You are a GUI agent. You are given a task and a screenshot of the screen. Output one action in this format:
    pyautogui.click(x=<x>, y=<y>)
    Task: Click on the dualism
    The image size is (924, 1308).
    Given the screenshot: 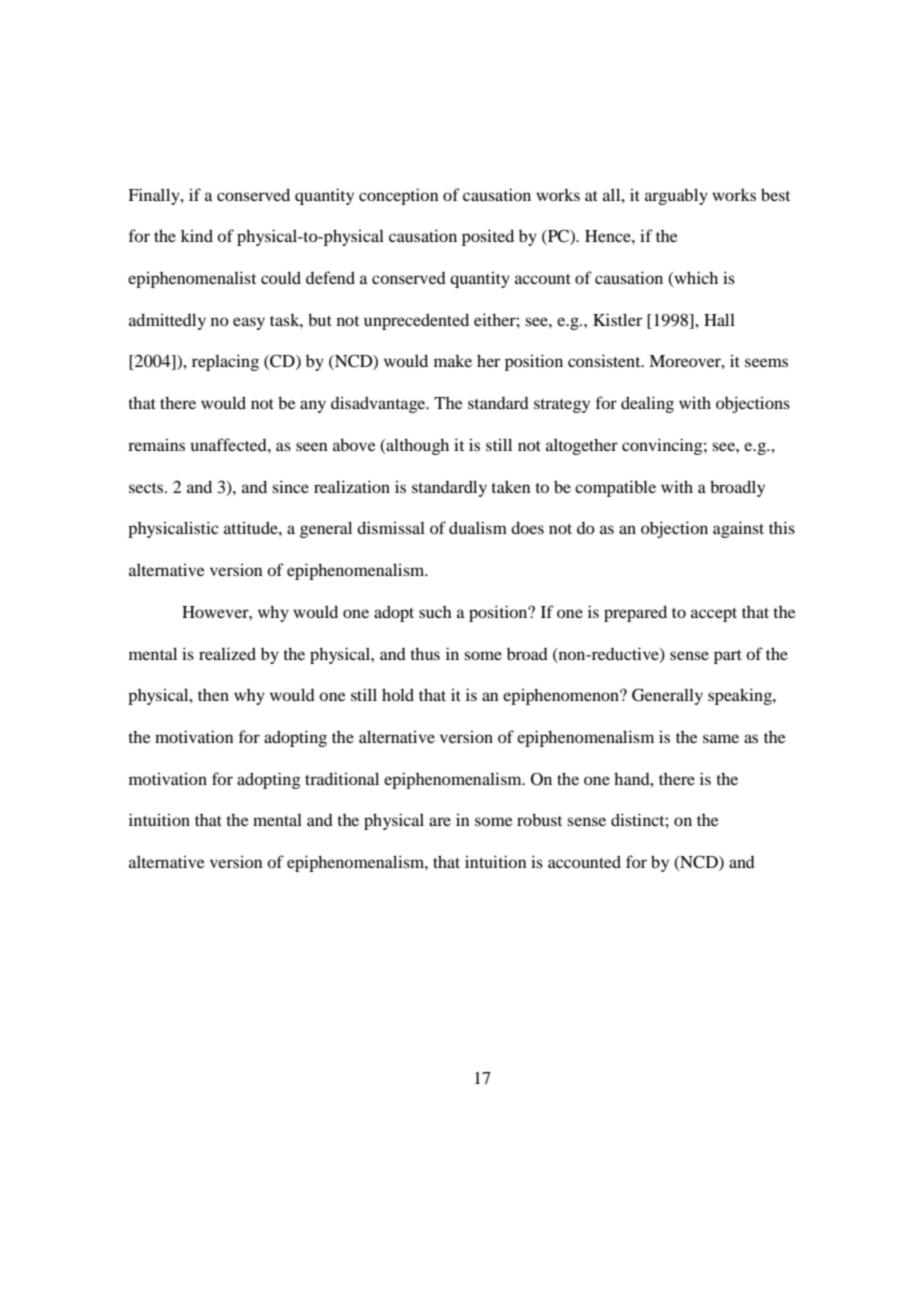 What is the action you would take?
    pyautogui.click(x=478, y=527)
